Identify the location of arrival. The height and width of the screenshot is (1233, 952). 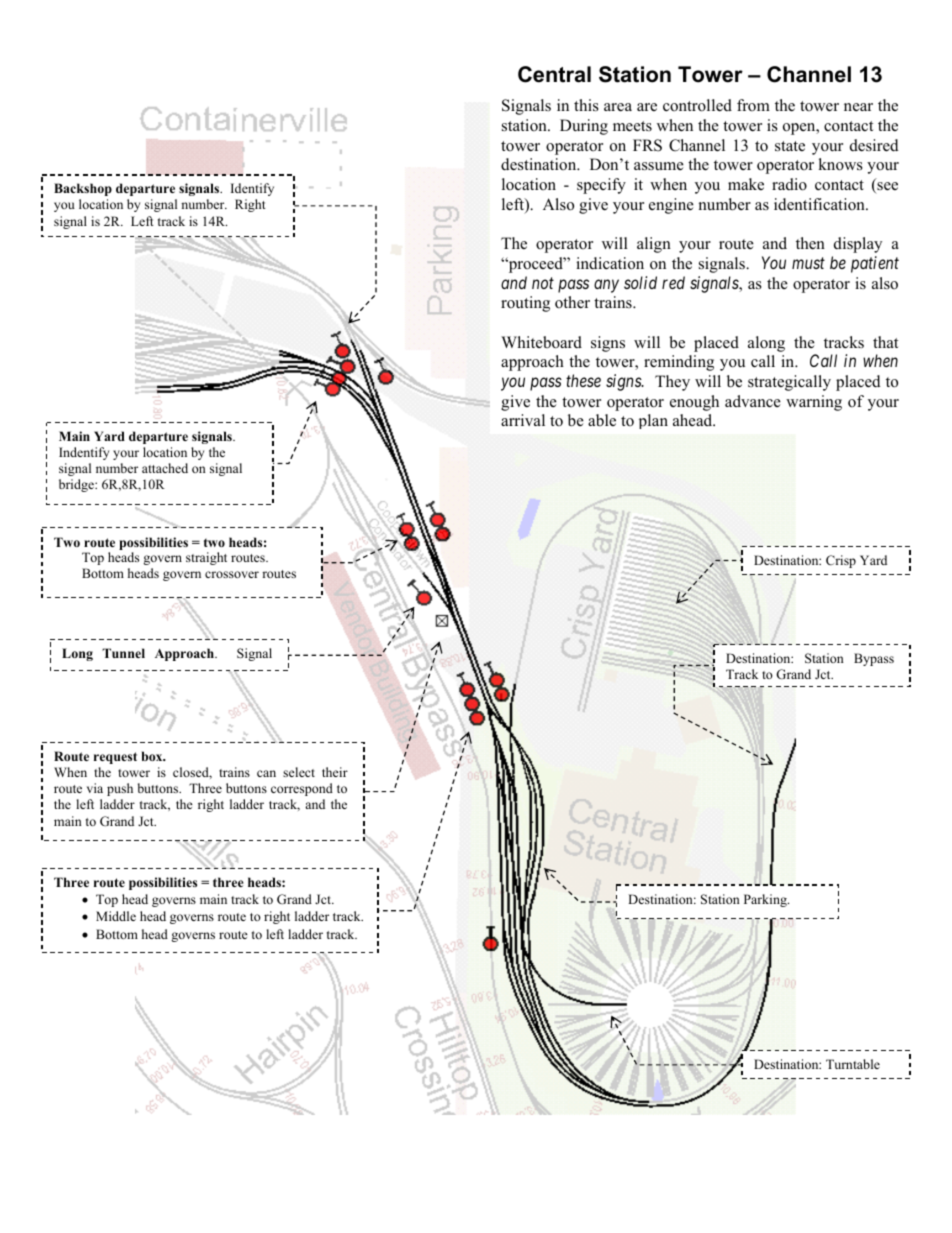
(523, 420).
